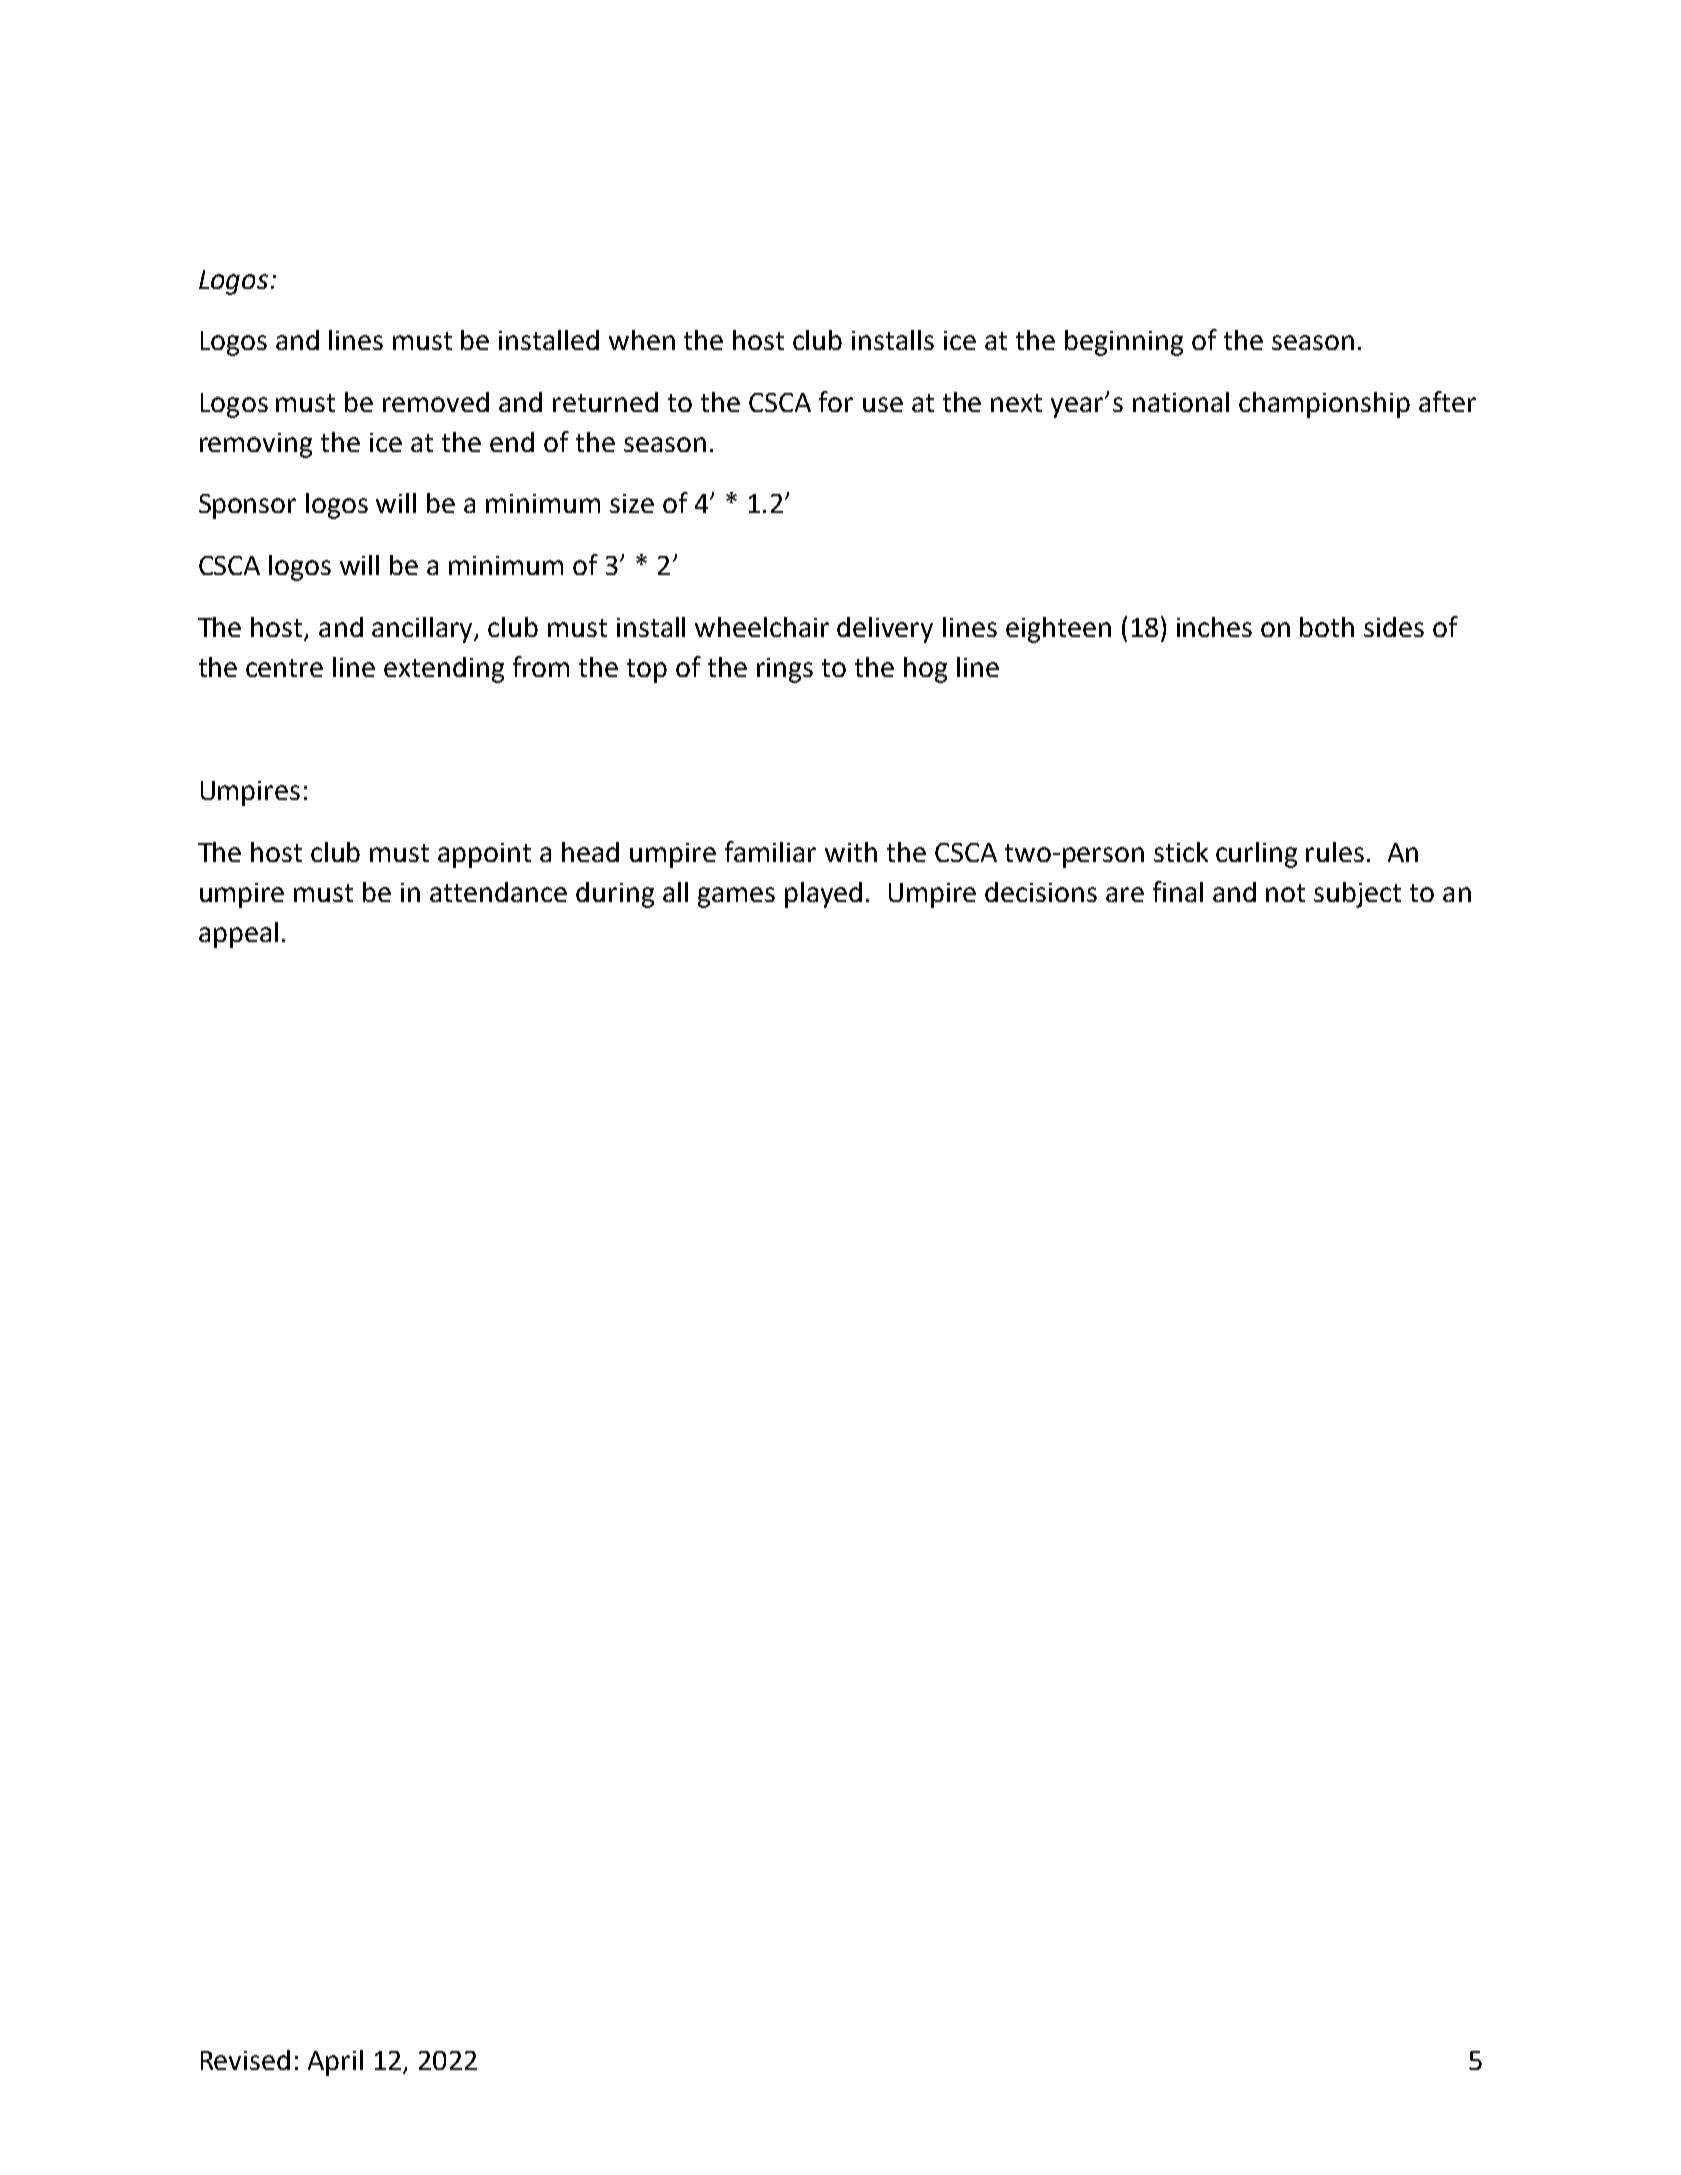 The height and width of the screenshot is (2175, 1681). What do you see at coordinates (736, 897) in the screenshot?
I see `games` at bounding box center [736, 897].
